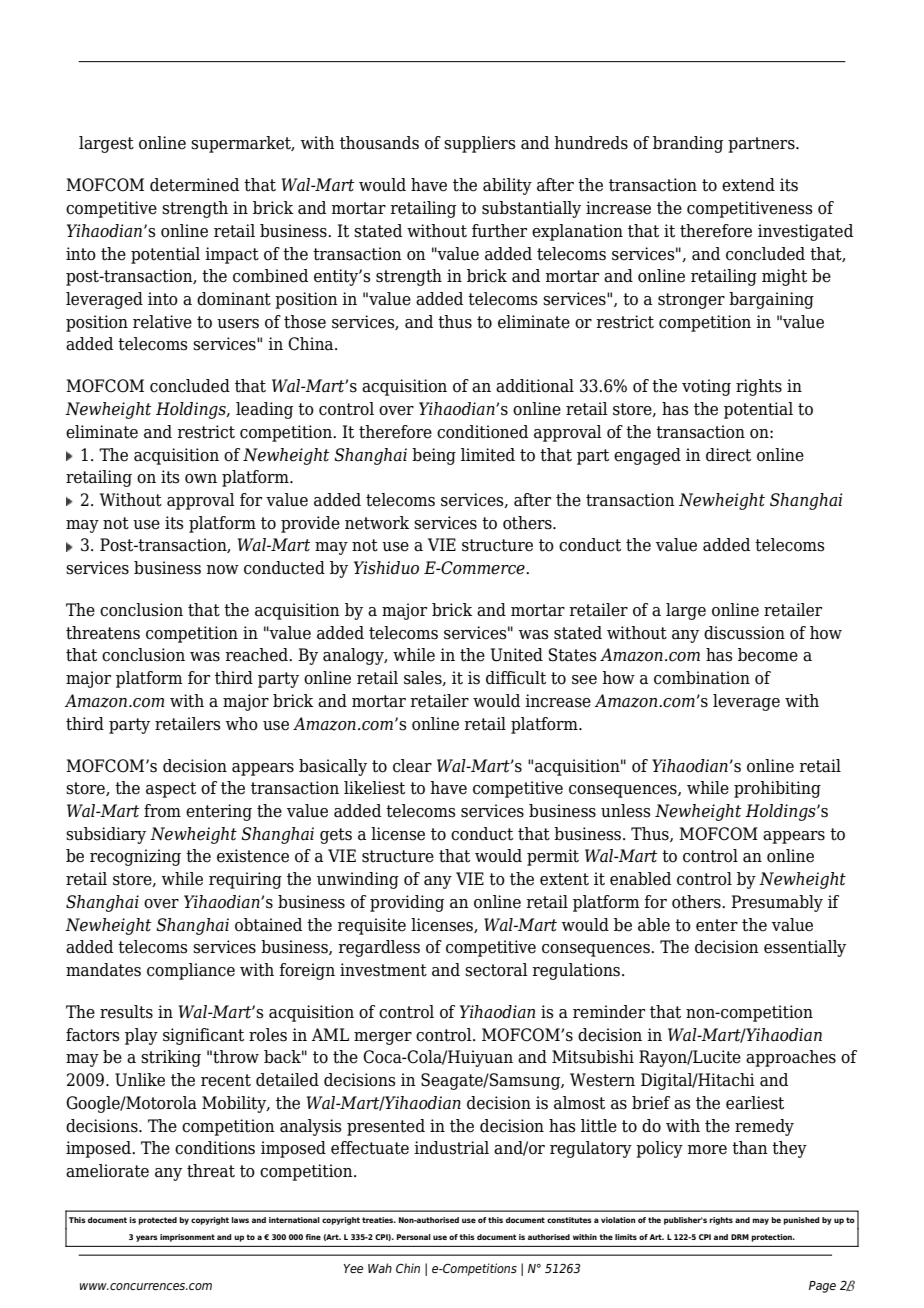  What do you see at coordinates (480, 144) in the screenshot?
I see `suppliers` at bounding box center [480, 144].
